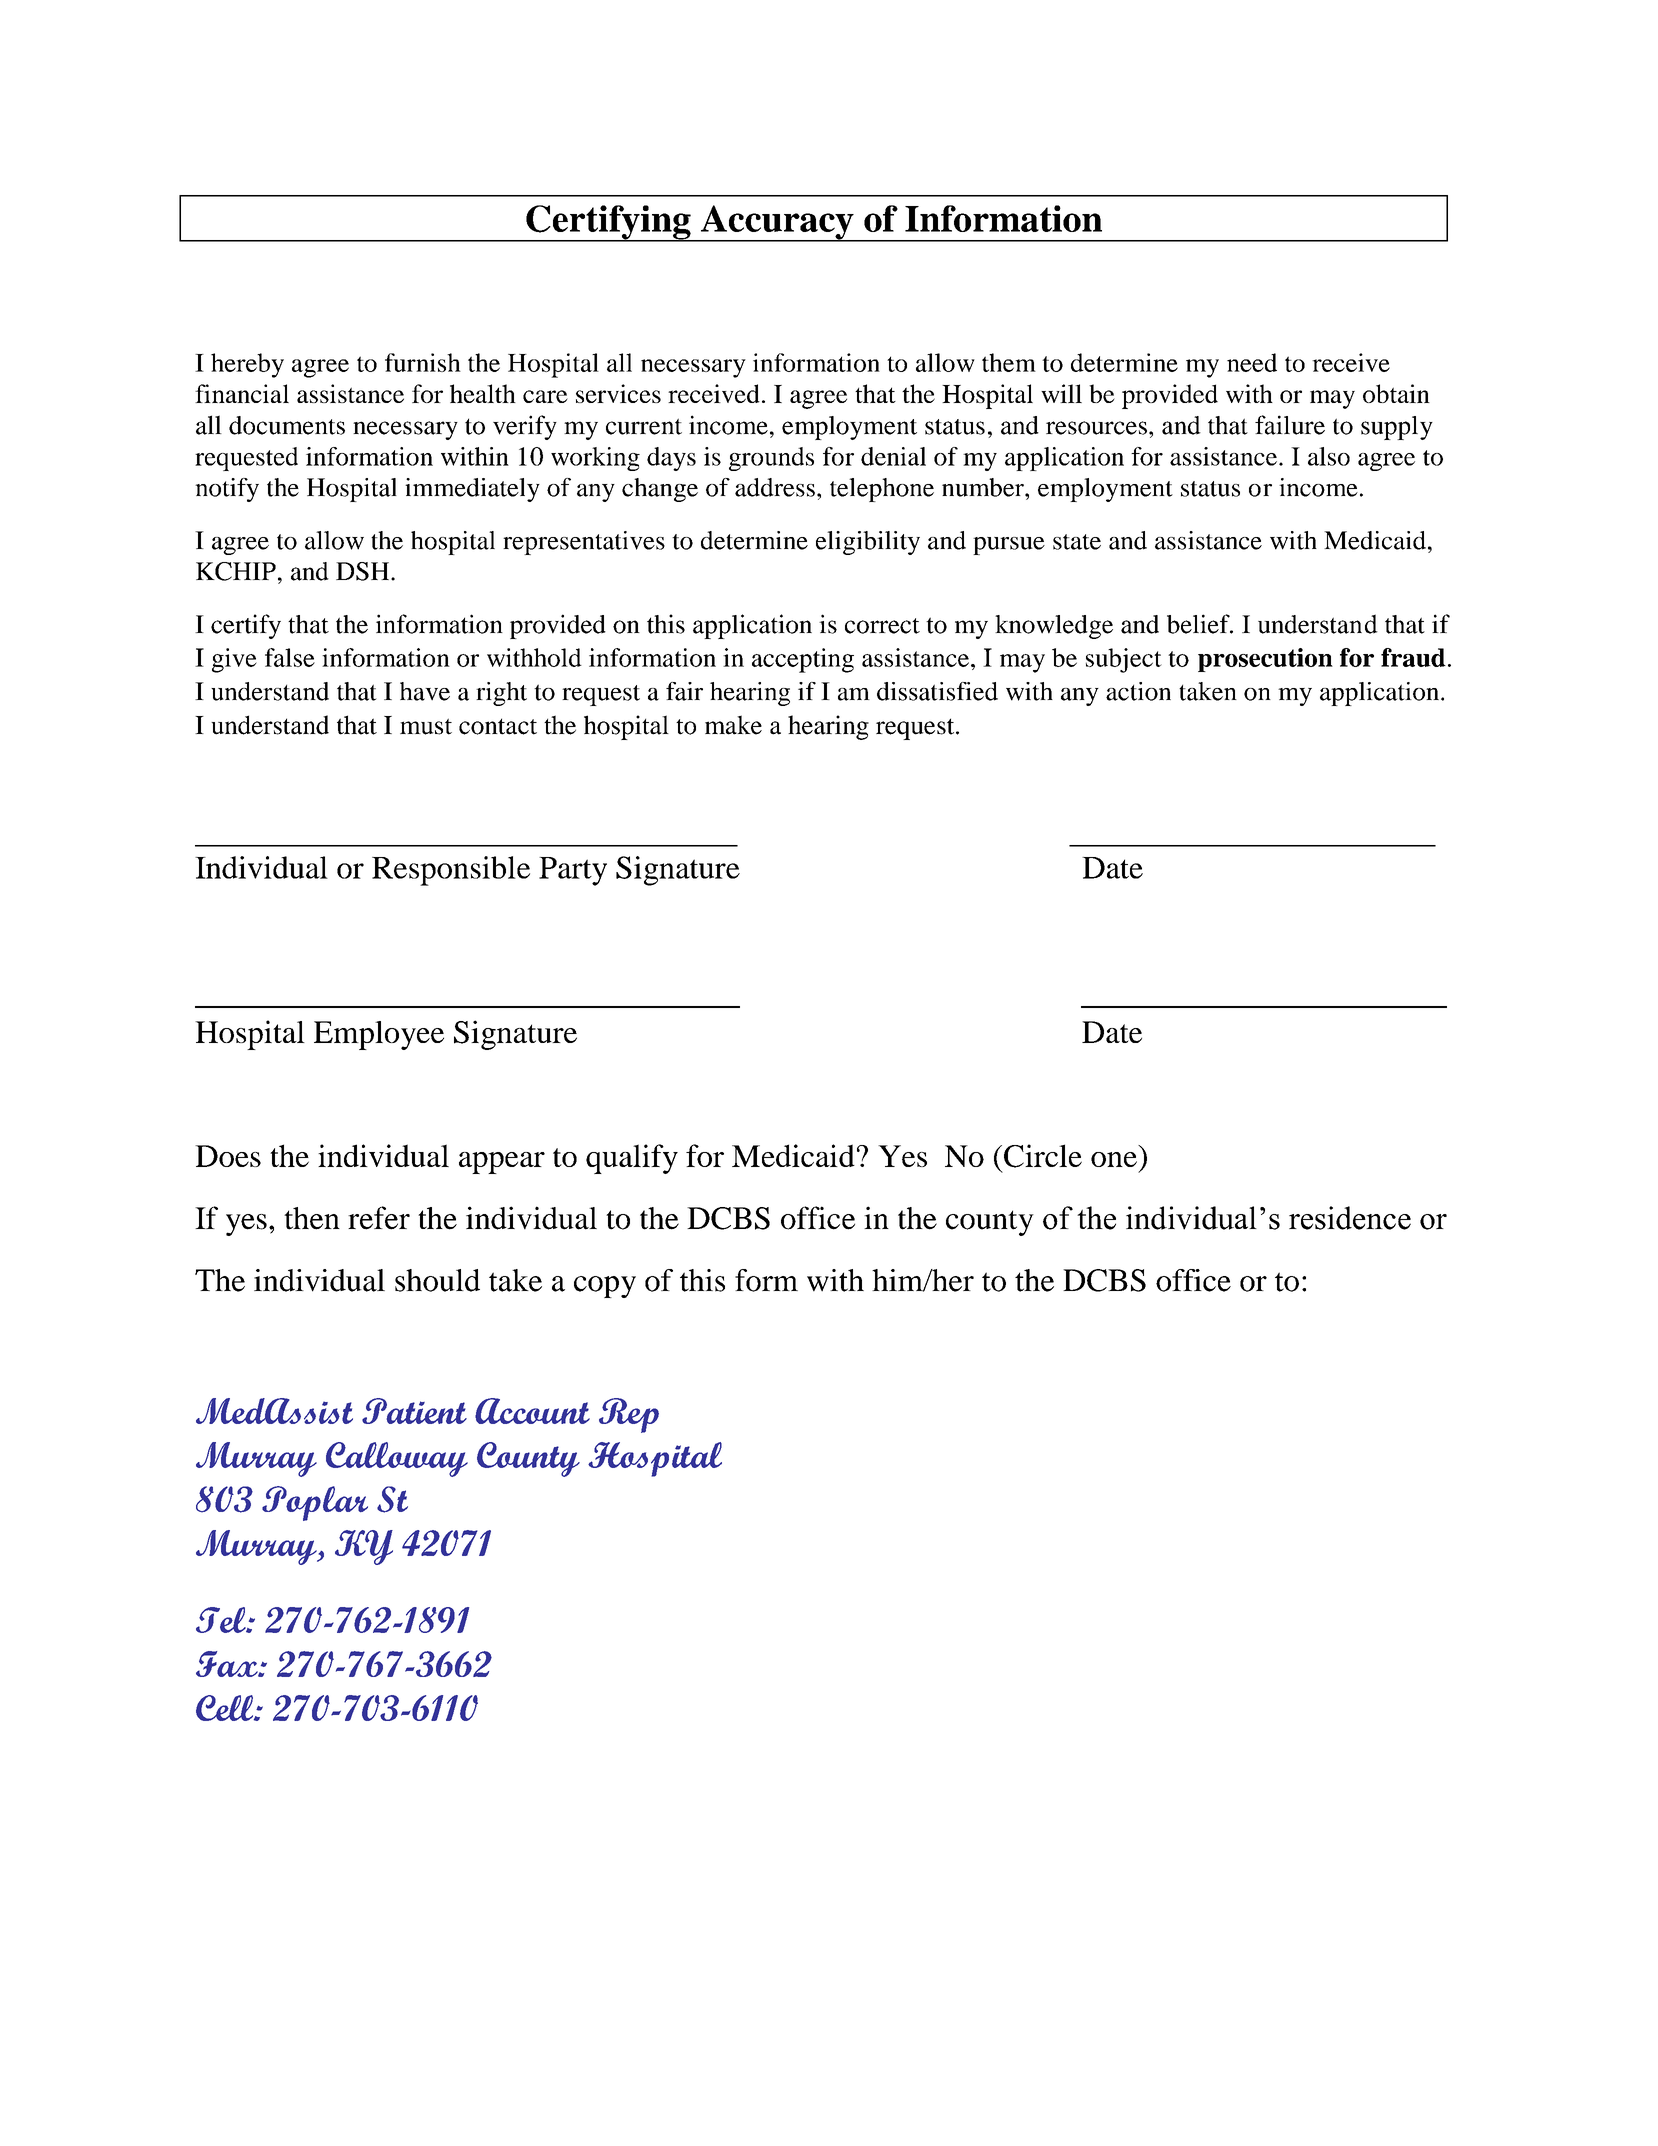 The height and width of the screenshot is (2146, 1658). Describe the element at coordinates (451, 871) in the screenshot. I see `Responsible` at that location.
